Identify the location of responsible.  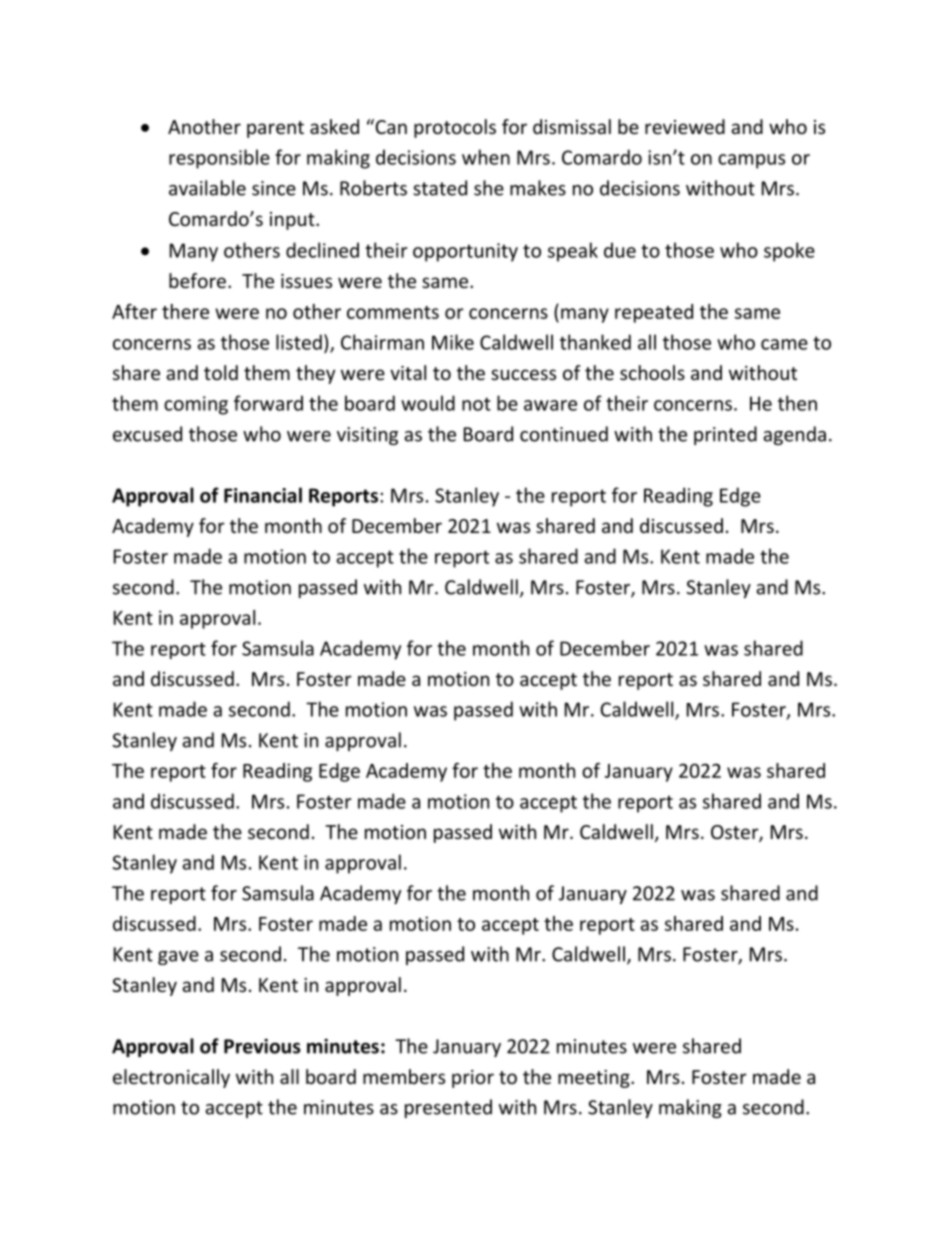
(219, 159).
